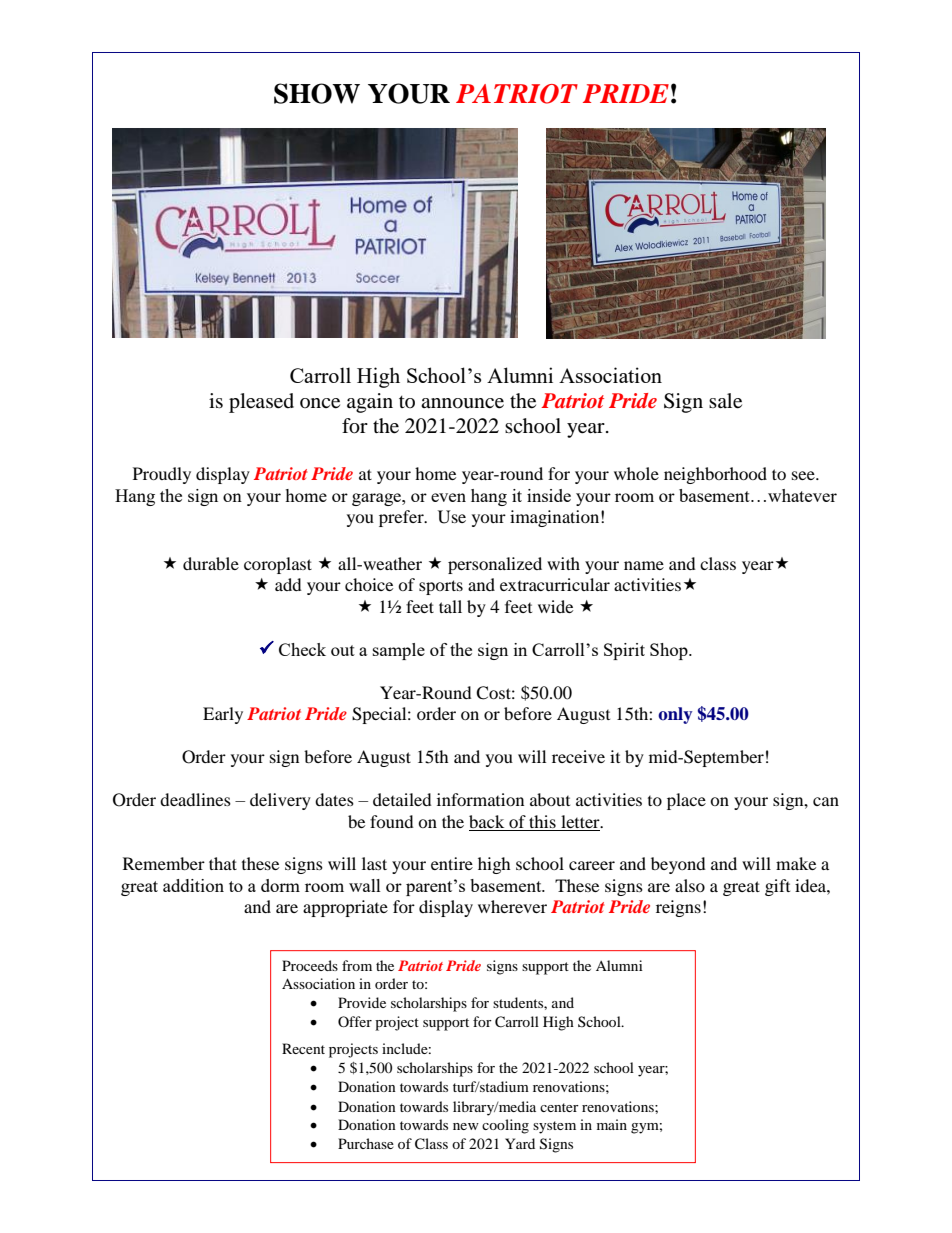  Describe the element at coordinates (302, 649) in the document. I see `Check` at that location.
